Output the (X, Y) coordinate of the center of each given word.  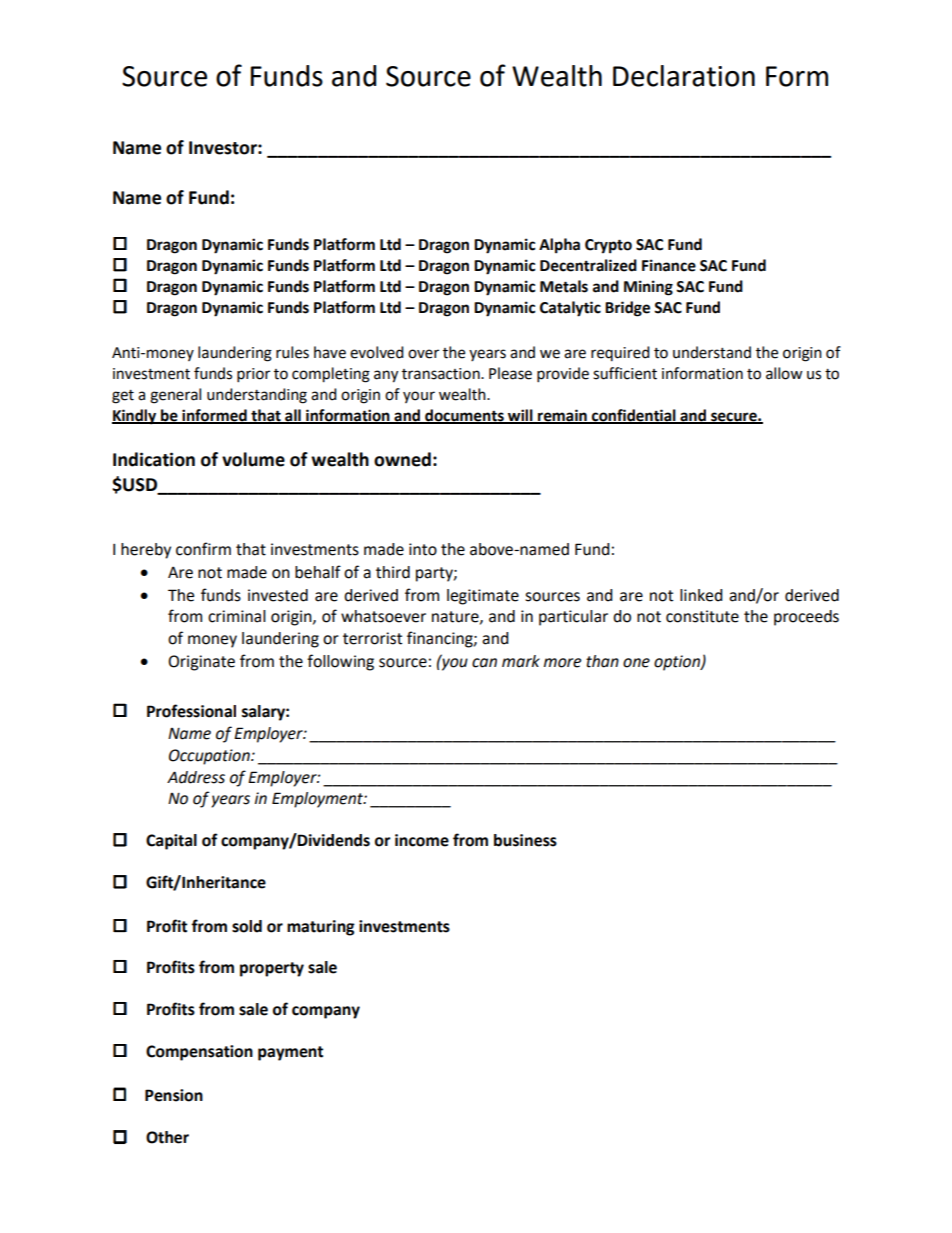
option (678, 663)
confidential (634, 416)
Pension (174, 1095)
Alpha (559, 246)
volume (253, 459)
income (422, 840)
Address (196, 777)
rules (292, 352)
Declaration (684, 76)
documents (464, 416)
